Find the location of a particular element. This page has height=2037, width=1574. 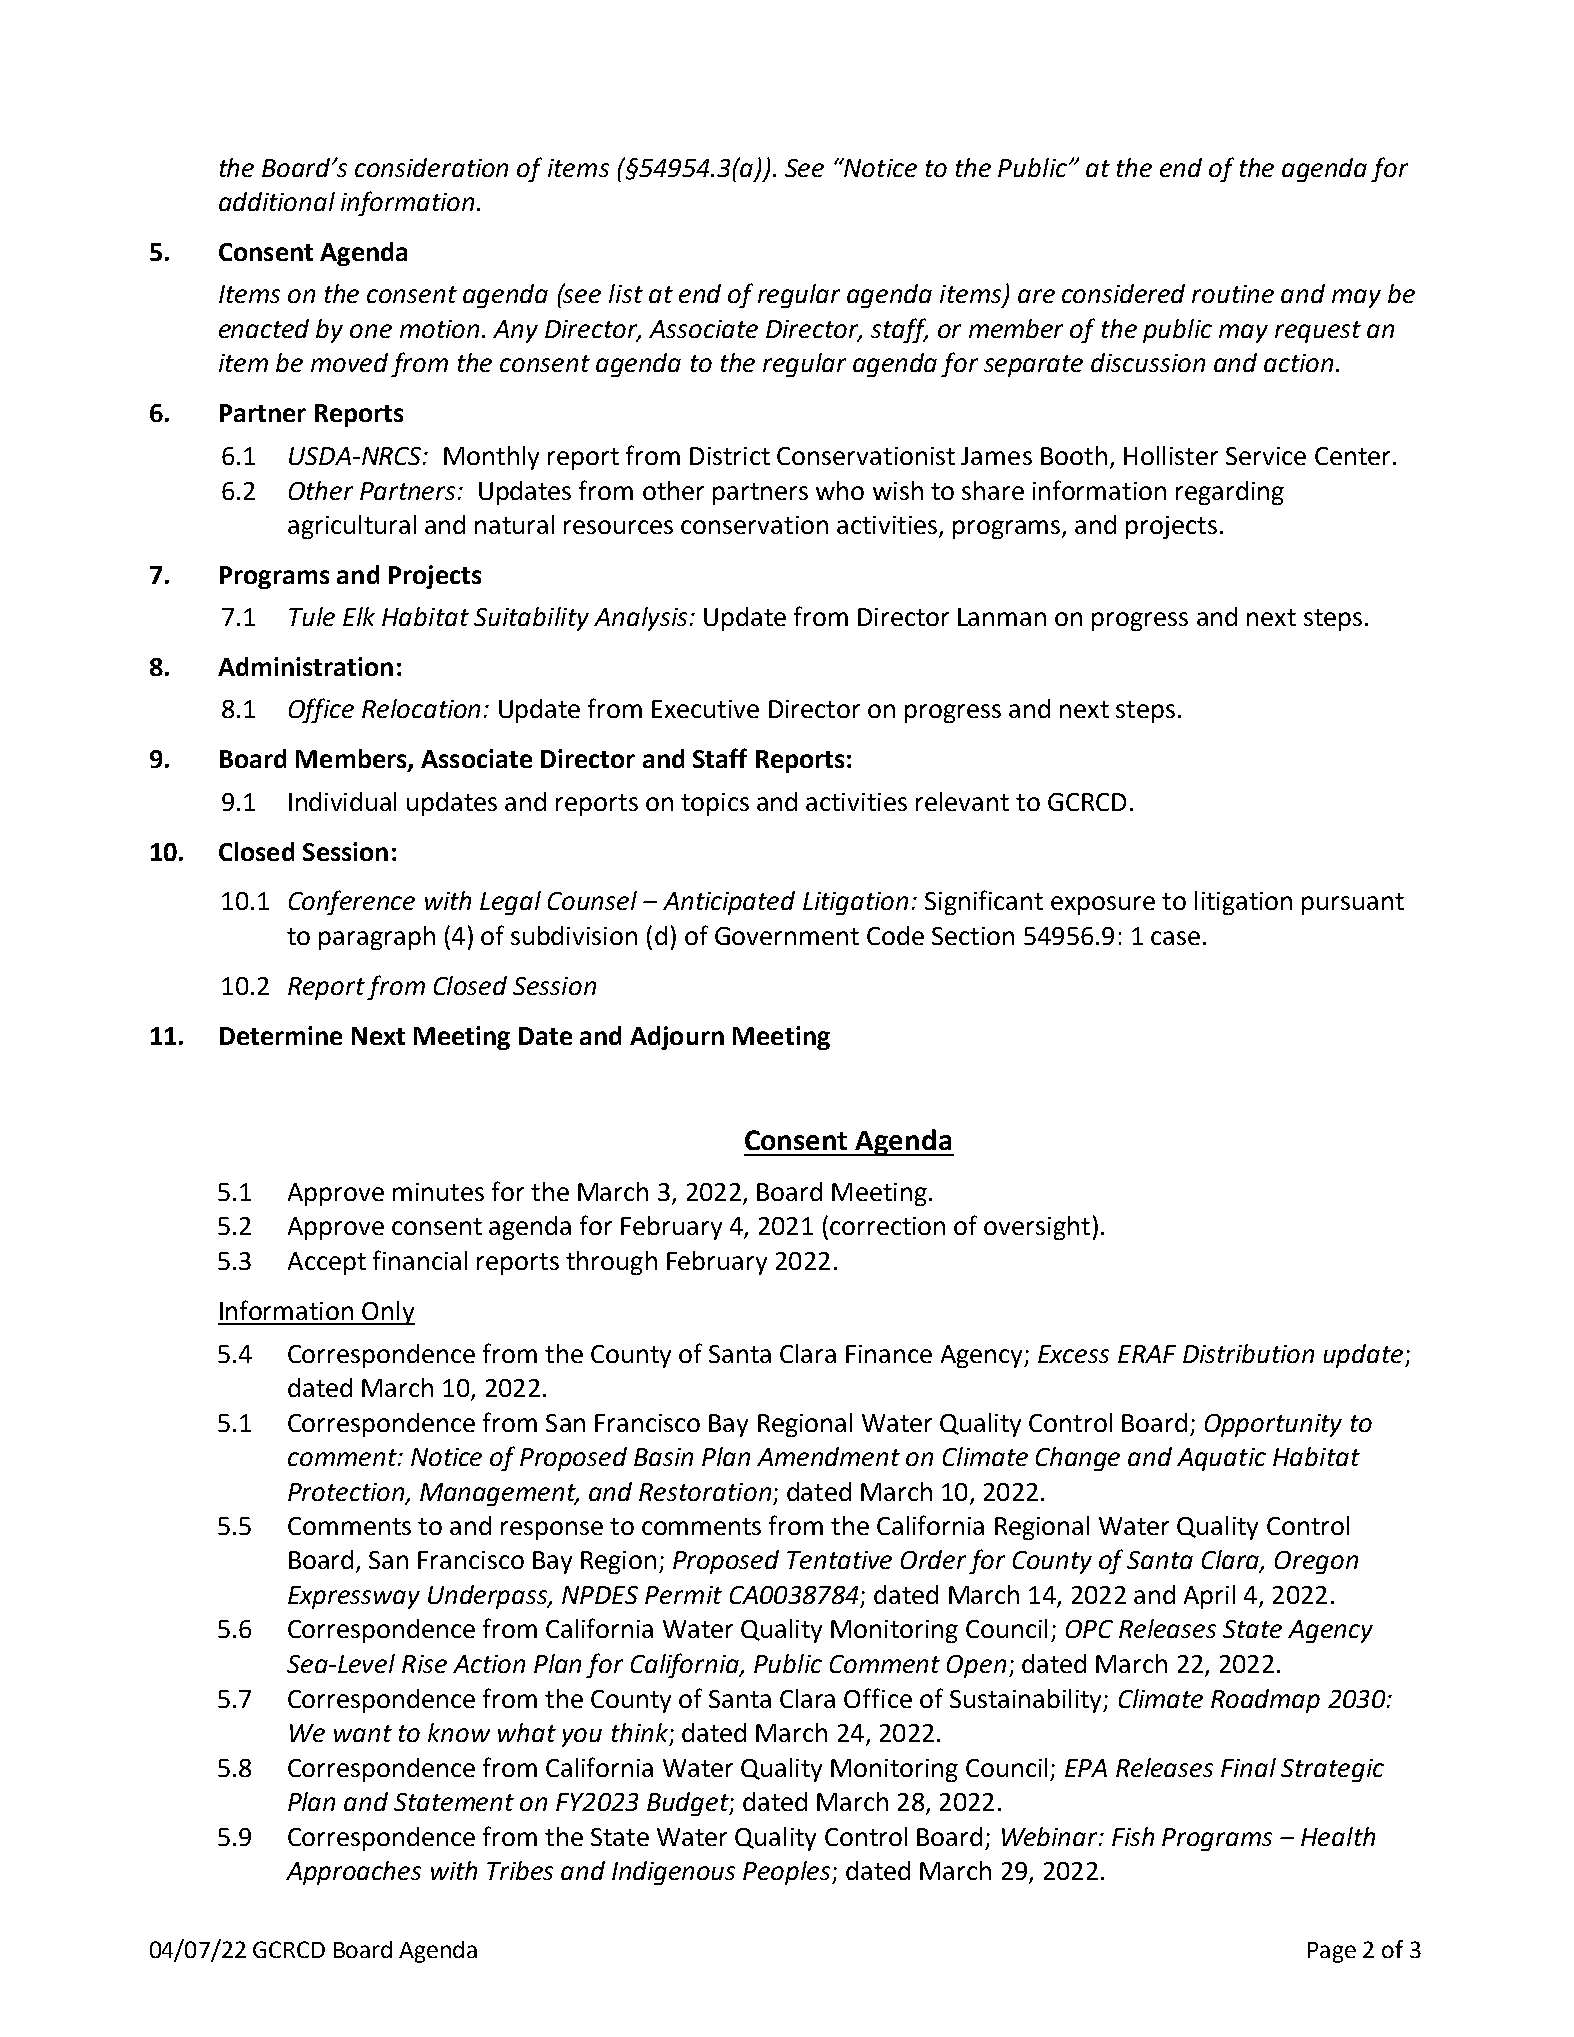

routine is located at coordinates (1233, 294).
